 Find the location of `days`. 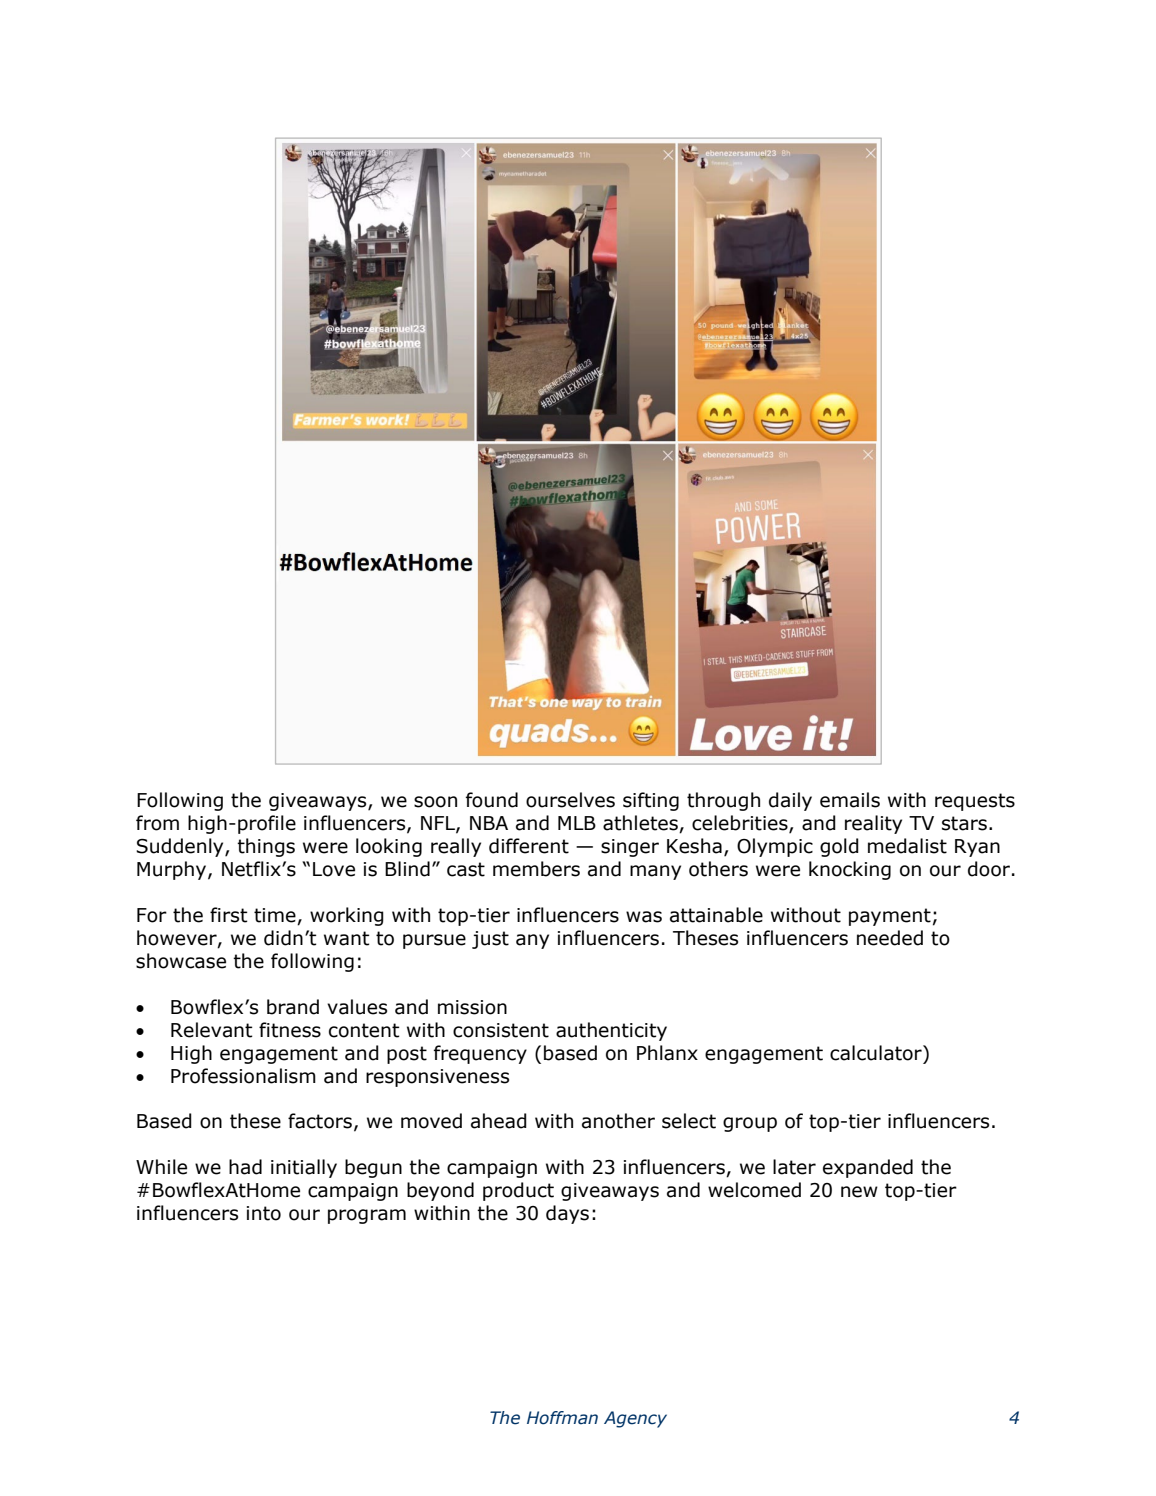

days is located at coordinates (567, 1214).
